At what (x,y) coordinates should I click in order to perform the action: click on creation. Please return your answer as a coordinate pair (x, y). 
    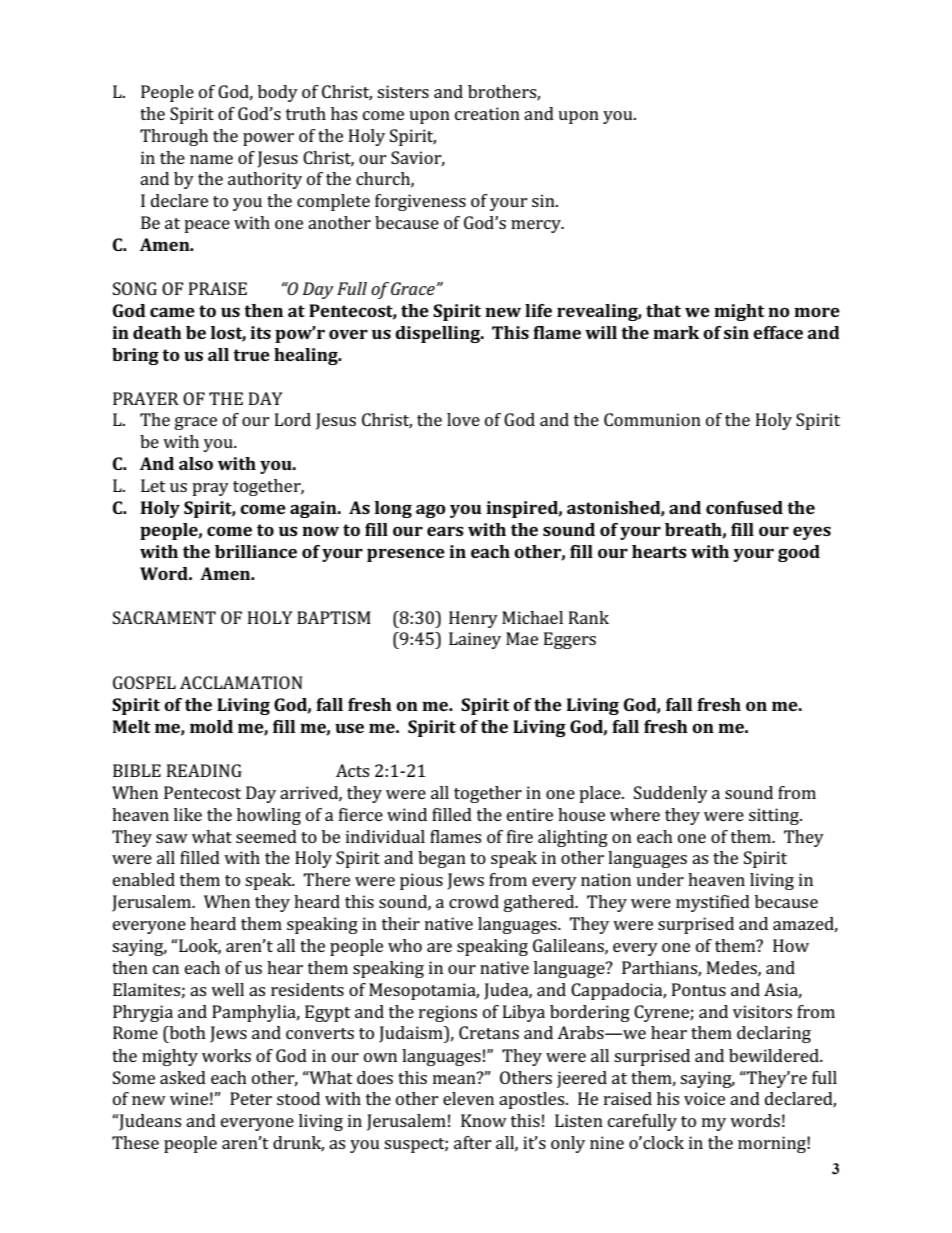
    Looking at the image, I should click on (487, 113).
